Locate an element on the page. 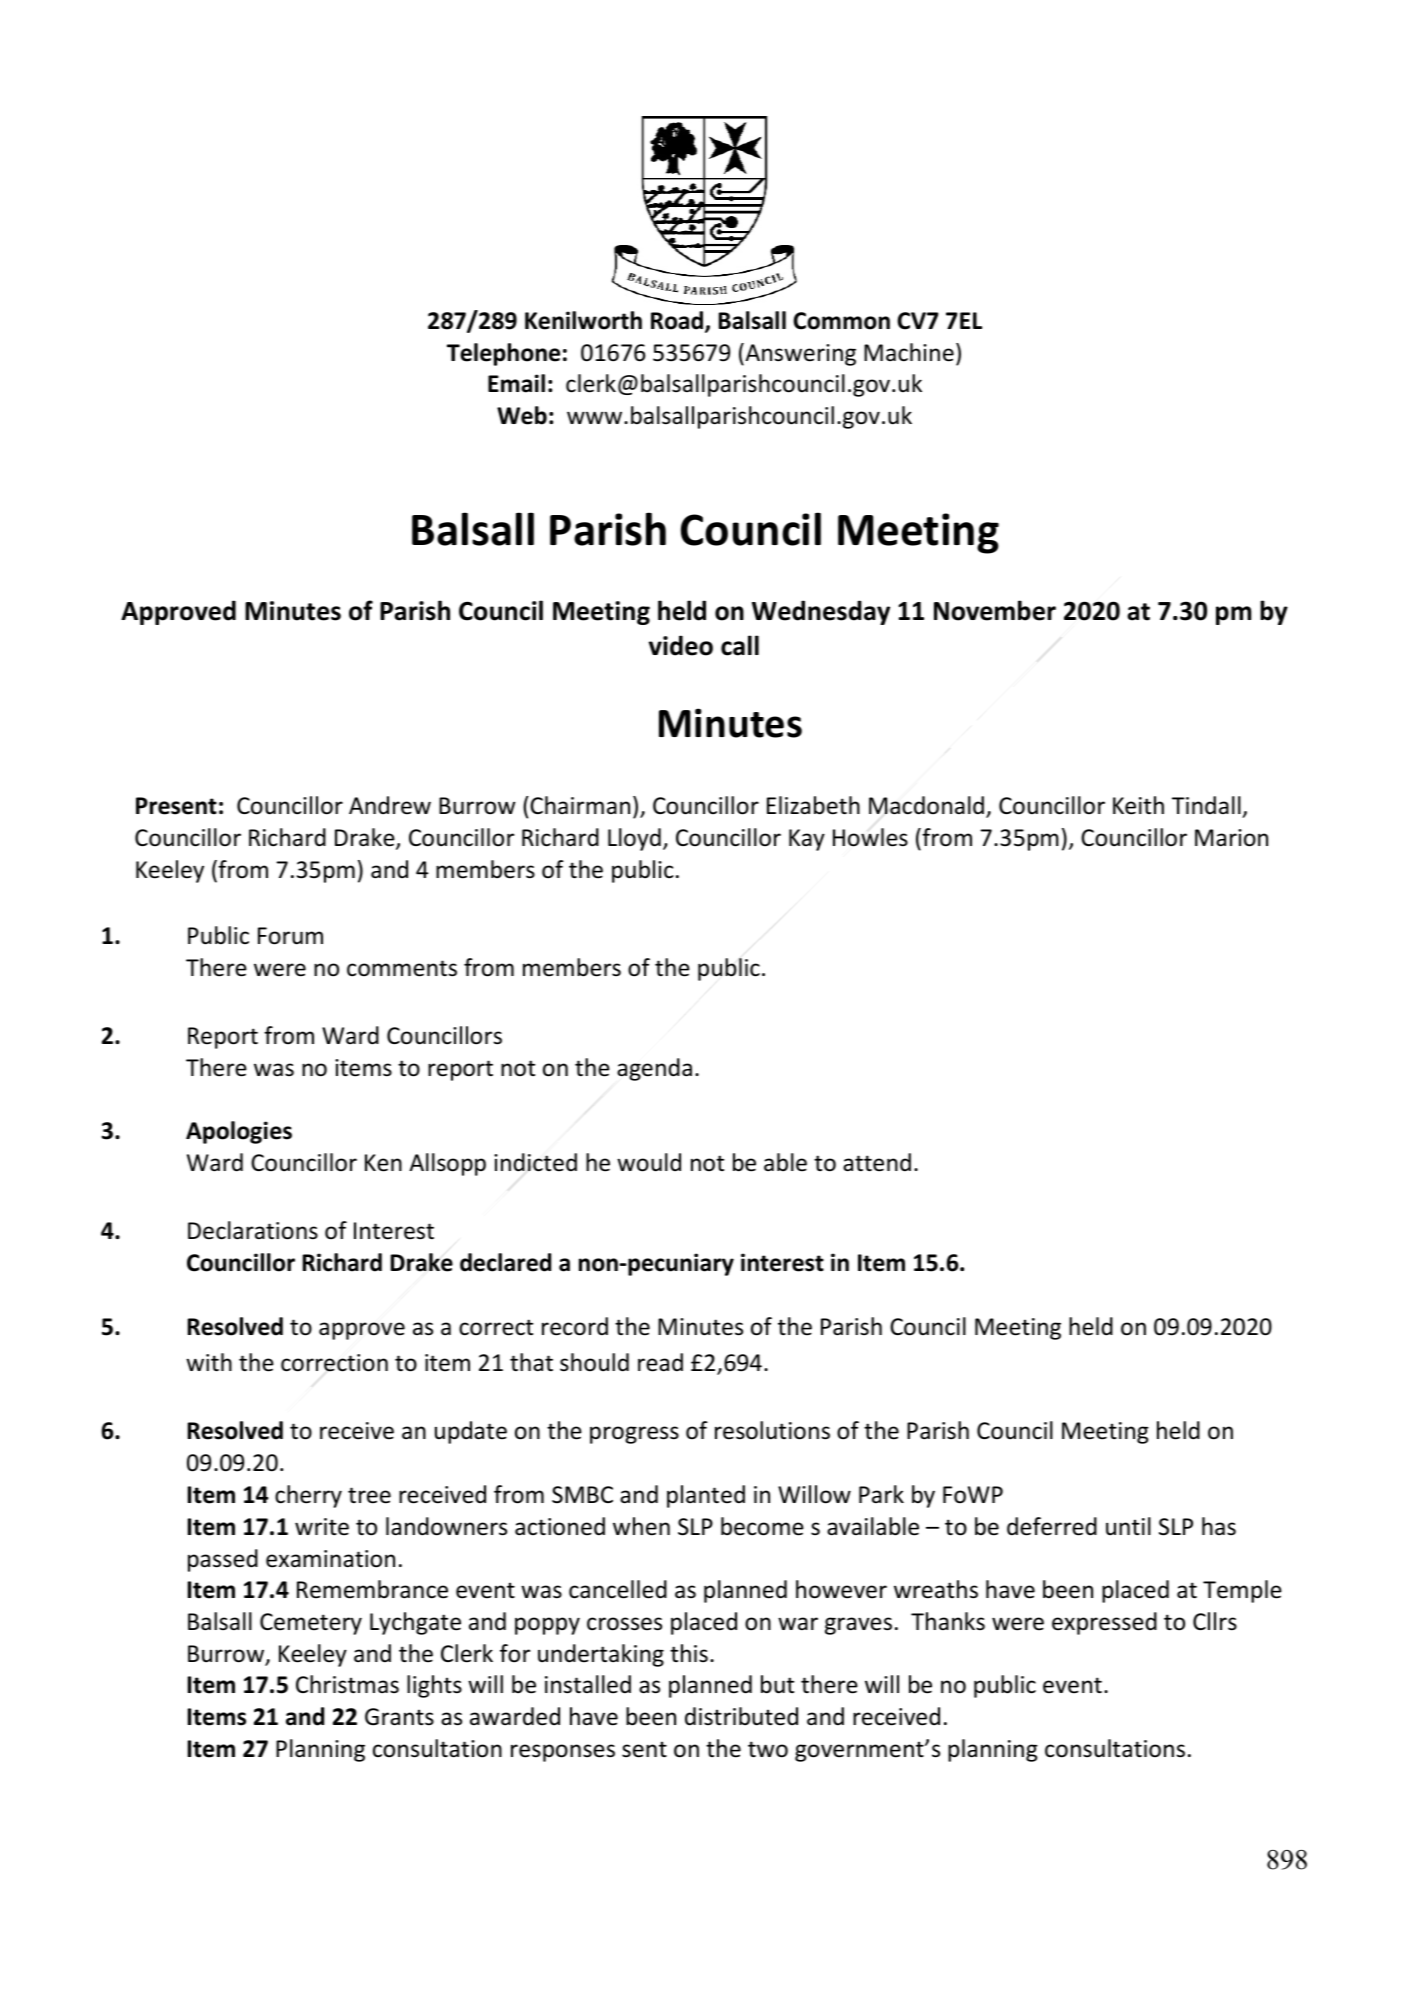  Answering is located at coordinates (799, 354).
